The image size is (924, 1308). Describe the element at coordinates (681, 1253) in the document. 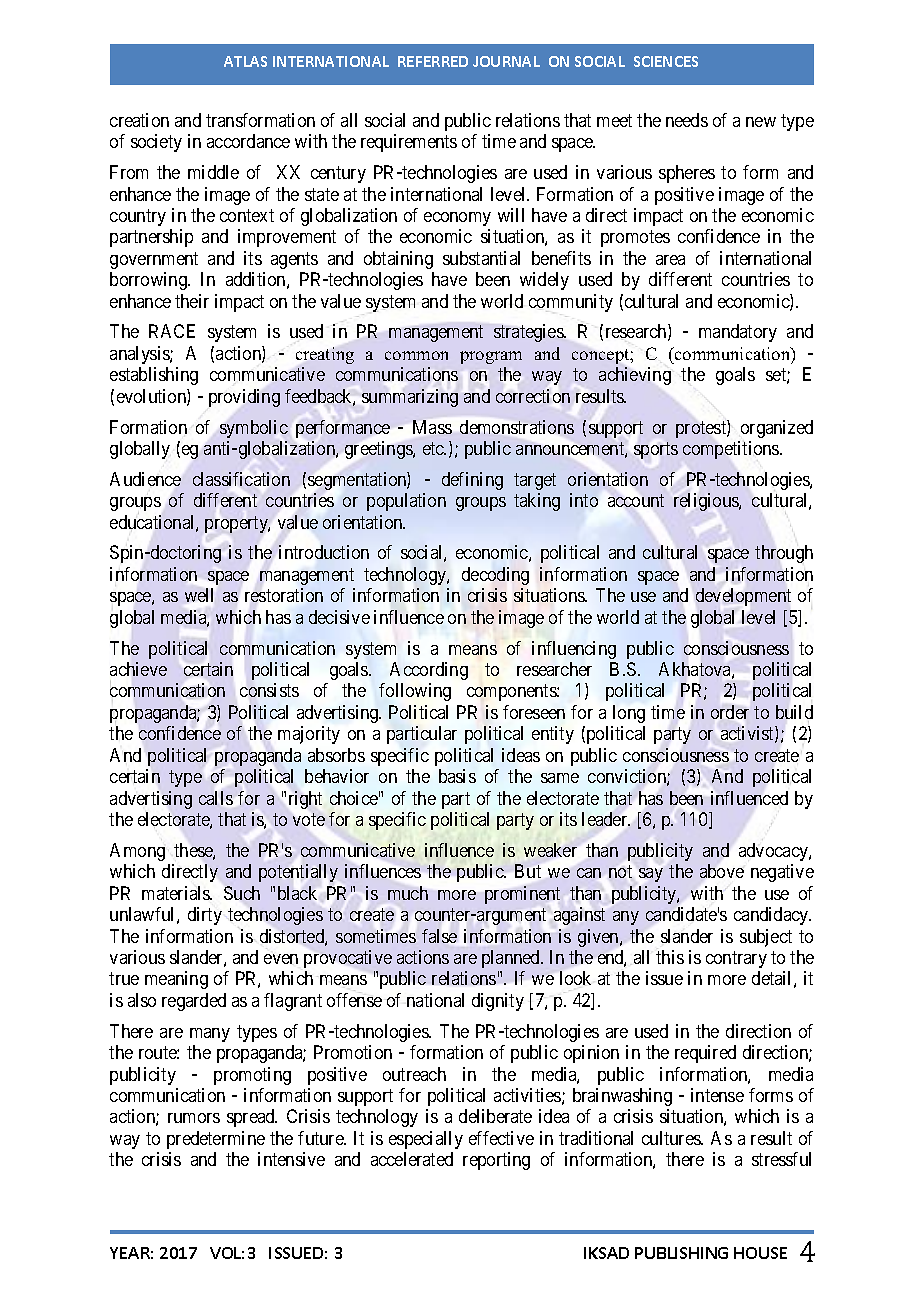

I see `PUBLISHING` at that location.
